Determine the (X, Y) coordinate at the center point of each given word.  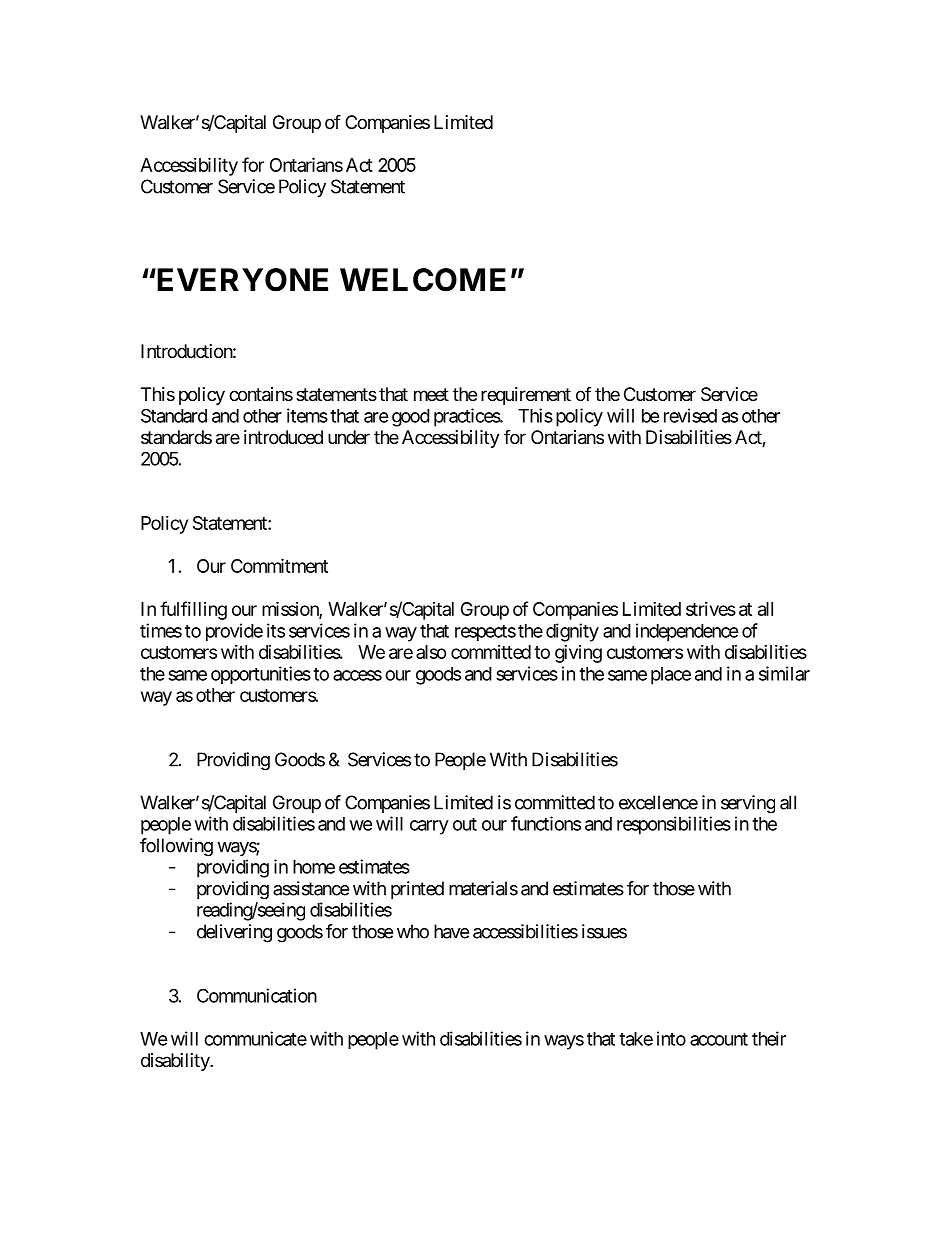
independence (687, 632)
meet (431, 394)
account (719, 1039)
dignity (572, 632)
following (176, 847)
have (451, 931)
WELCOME (423, 280)
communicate (255, 1038)
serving (748, 804)
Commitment (279, 565)
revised (690, 415)
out (465, 824)
